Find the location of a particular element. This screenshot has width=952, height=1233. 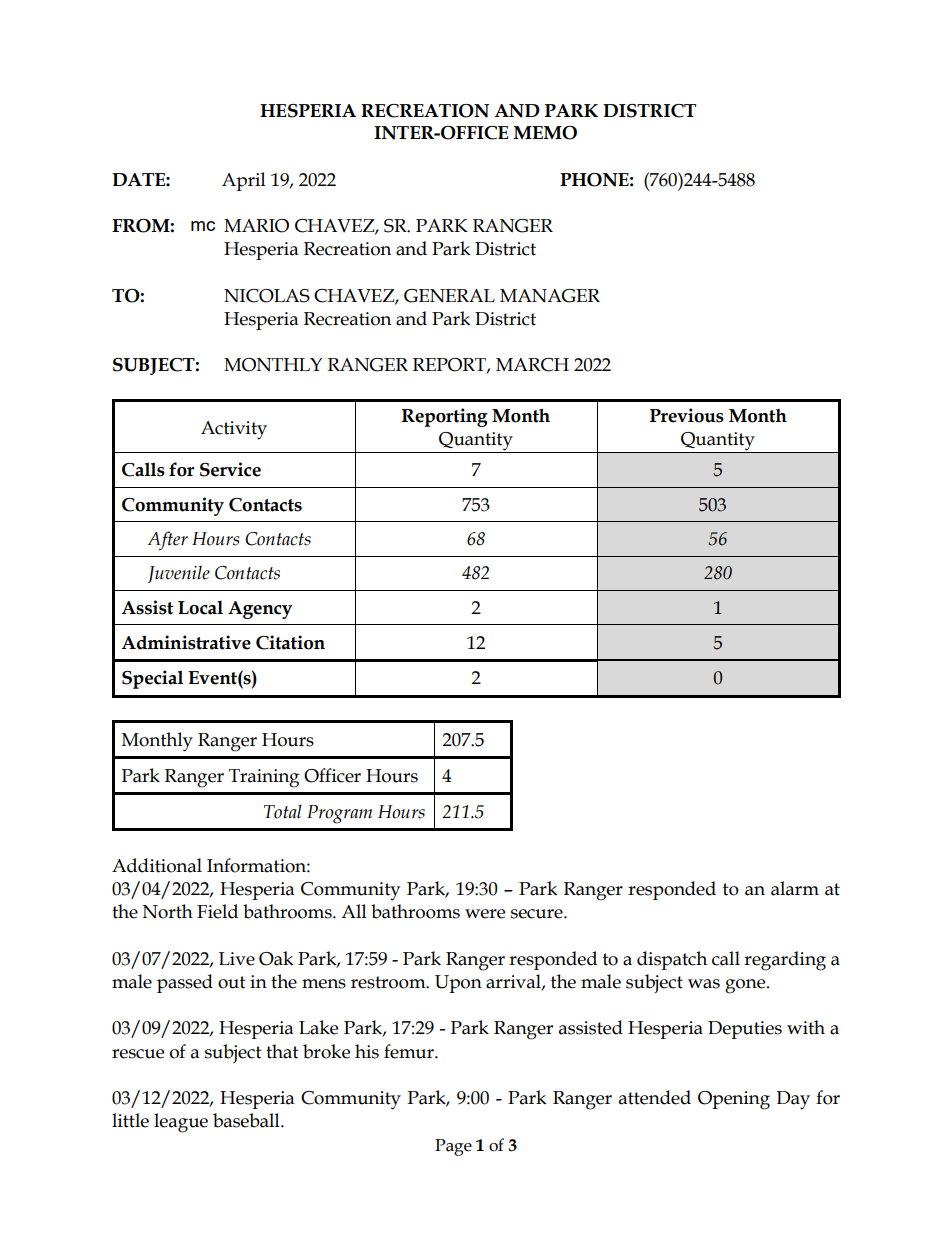

league is located at coordinates (181, 1123).
